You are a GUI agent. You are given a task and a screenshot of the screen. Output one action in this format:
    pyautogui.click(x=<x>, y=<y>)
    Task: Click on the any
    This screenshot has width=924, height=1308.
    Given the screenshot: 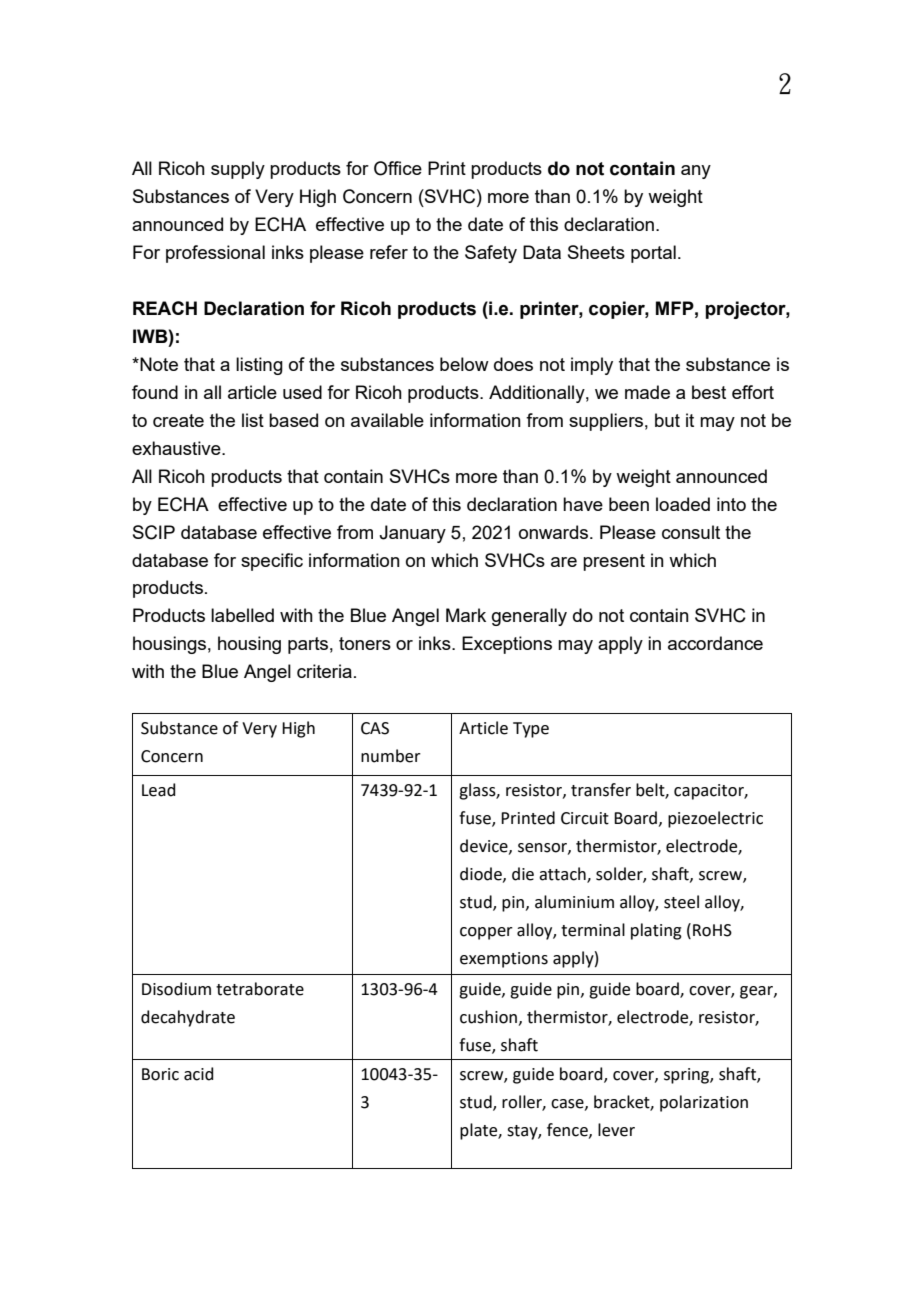 What is the action you would take?
    pyautogui.click(x=696, y=172)
